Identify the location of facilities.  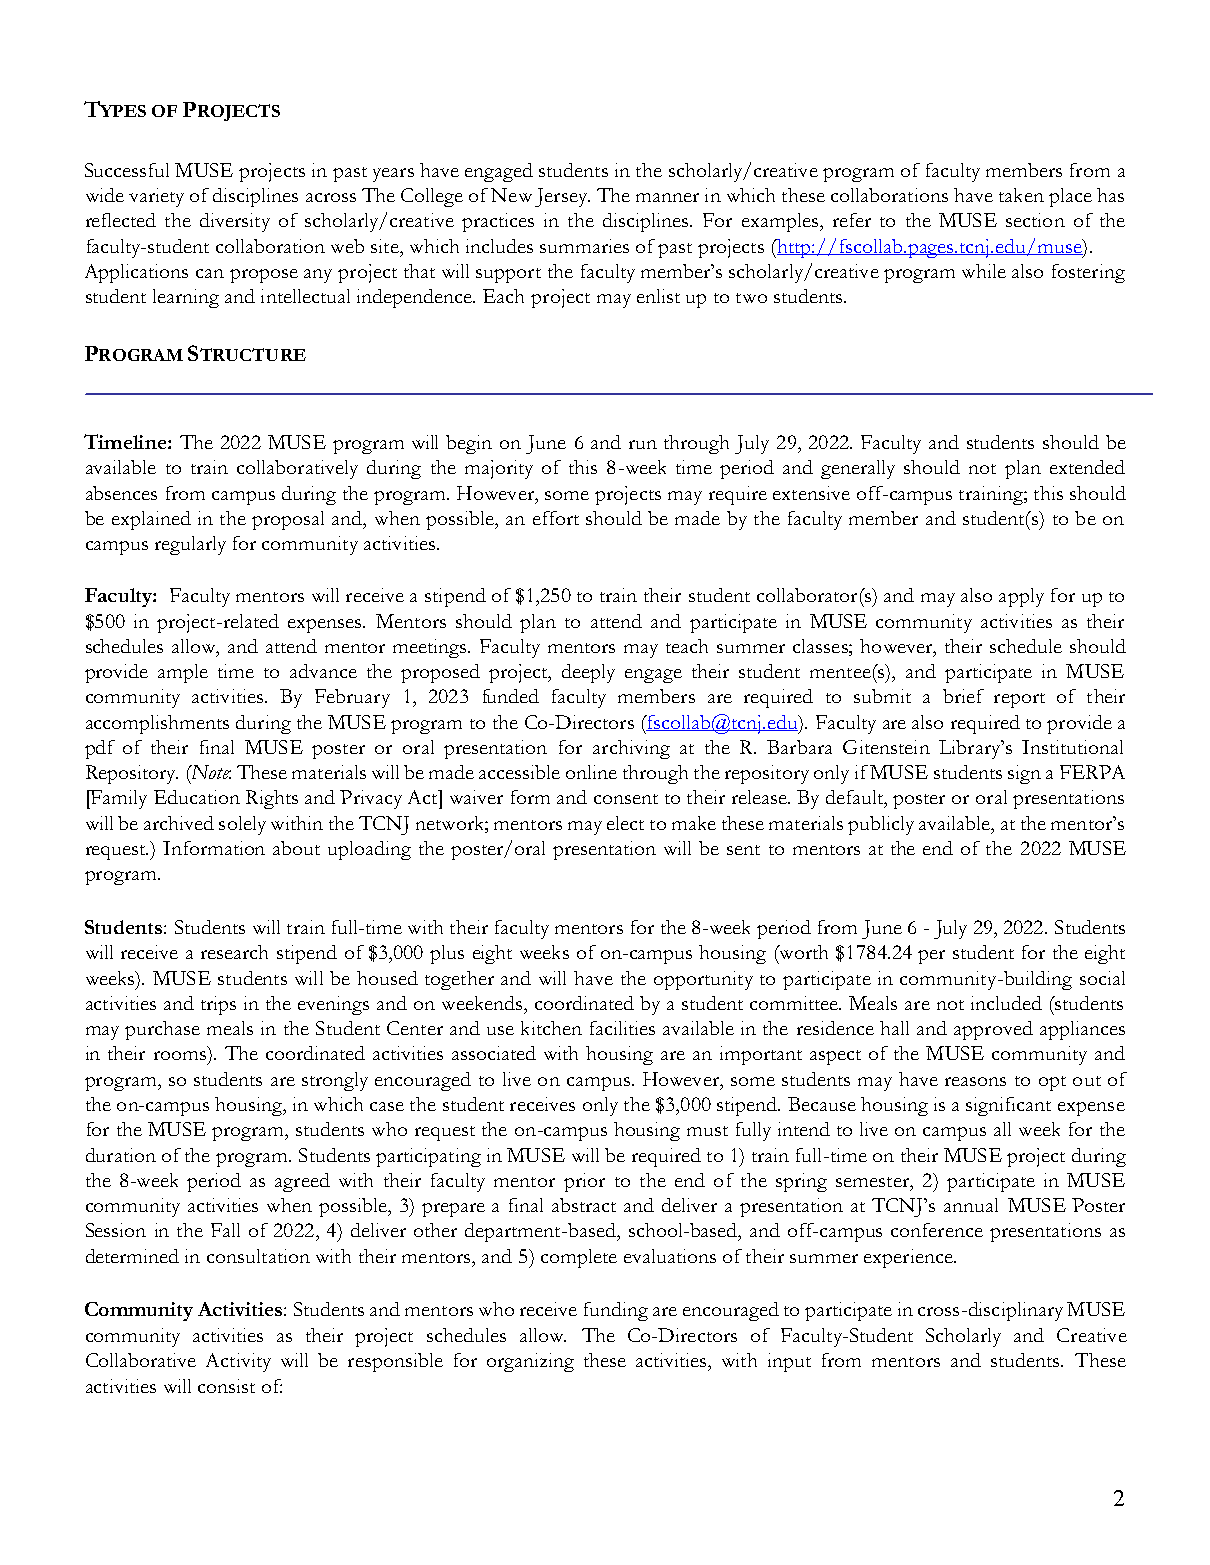
(622, 1028).
